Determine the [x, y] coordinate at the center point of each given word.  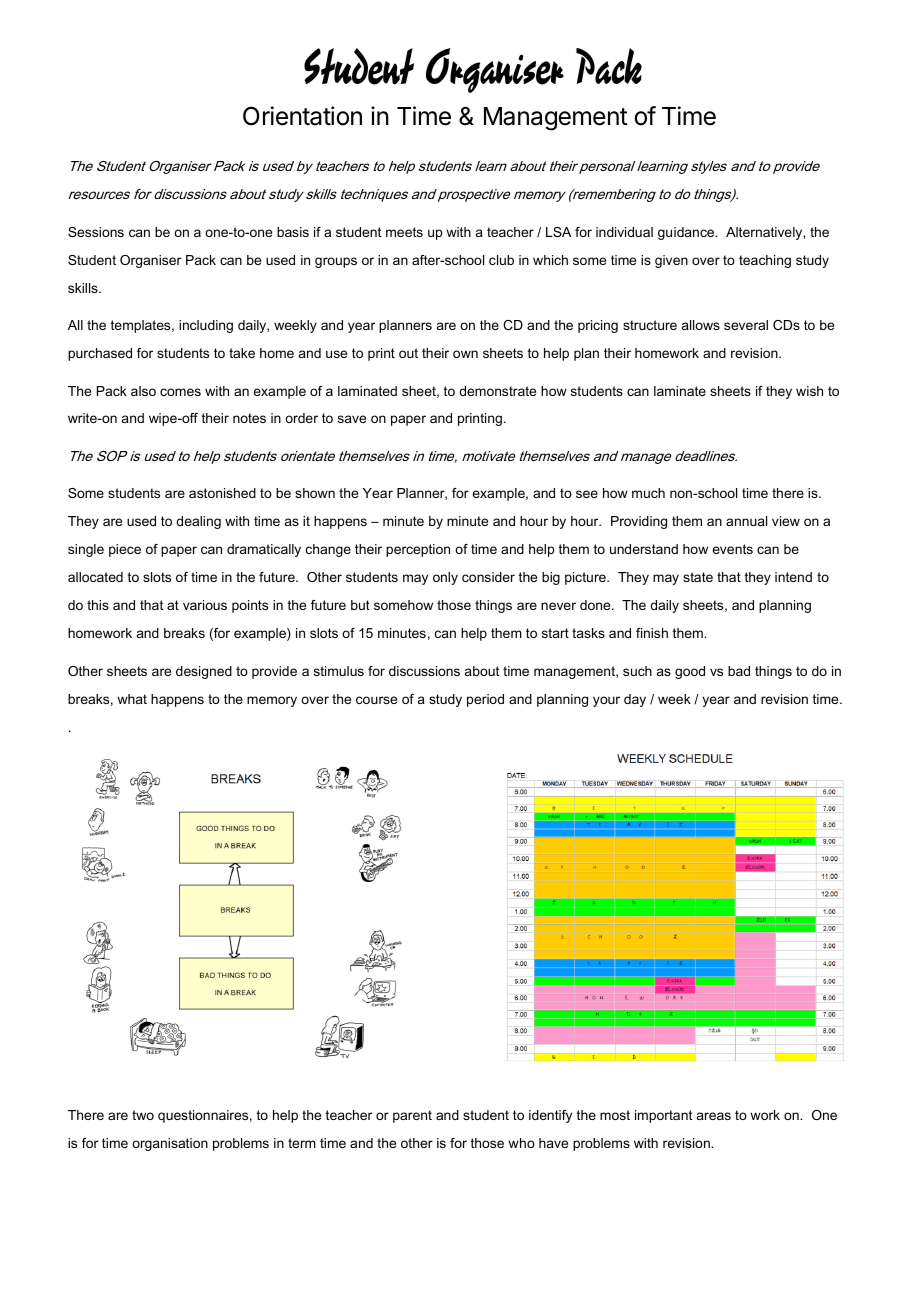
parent [412, 1116]
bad [739, 671]
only [445, 578]
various [205, 605]
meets [404, 232]
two [143, 1115]
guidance [687, 233]
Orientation [302, 116]
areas [714, 1116]
